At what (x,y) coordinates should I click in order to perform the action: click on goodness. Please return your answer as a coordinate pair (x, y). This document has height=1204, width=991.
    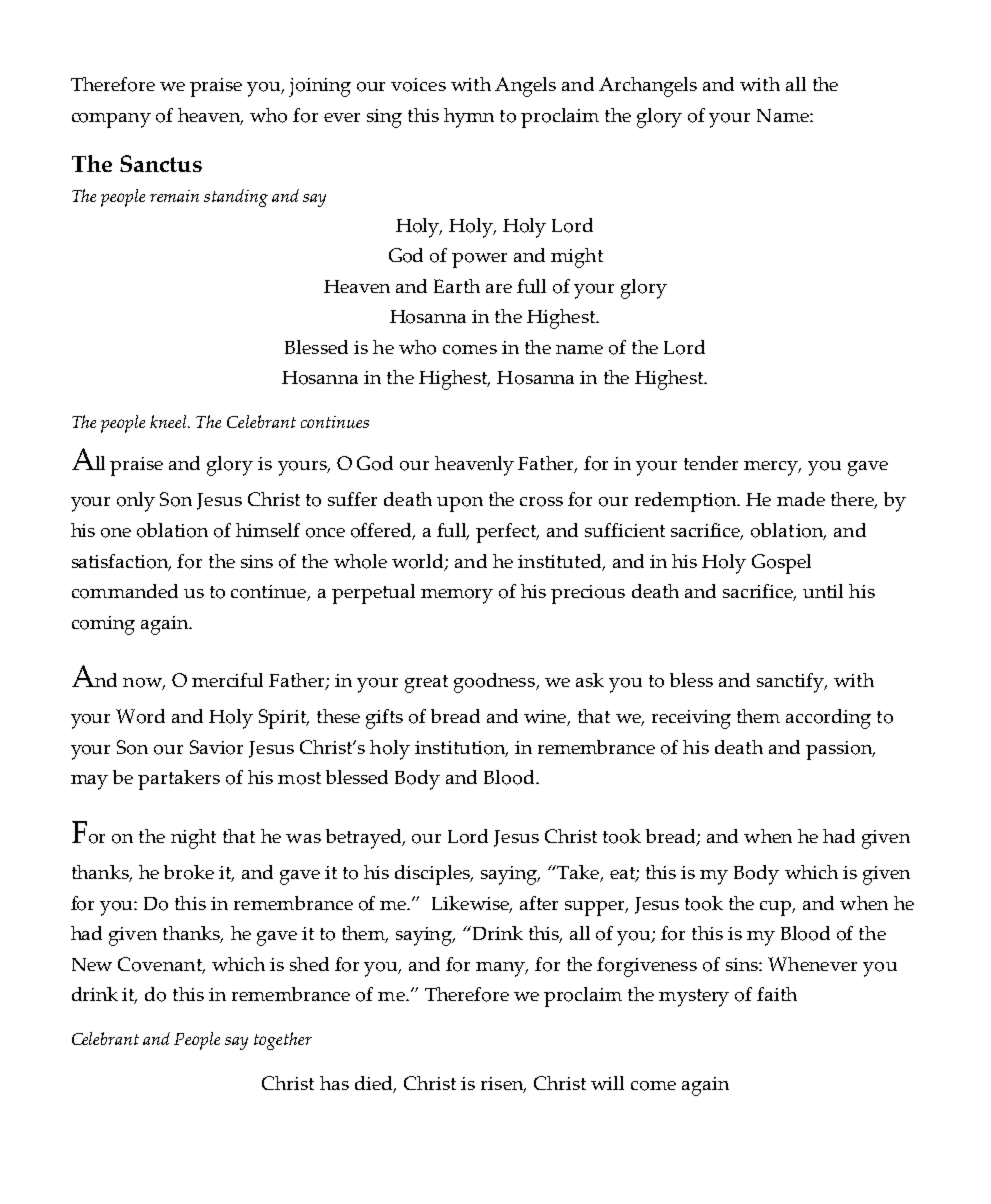
    Looking at the image, I should click on (495, 683).
